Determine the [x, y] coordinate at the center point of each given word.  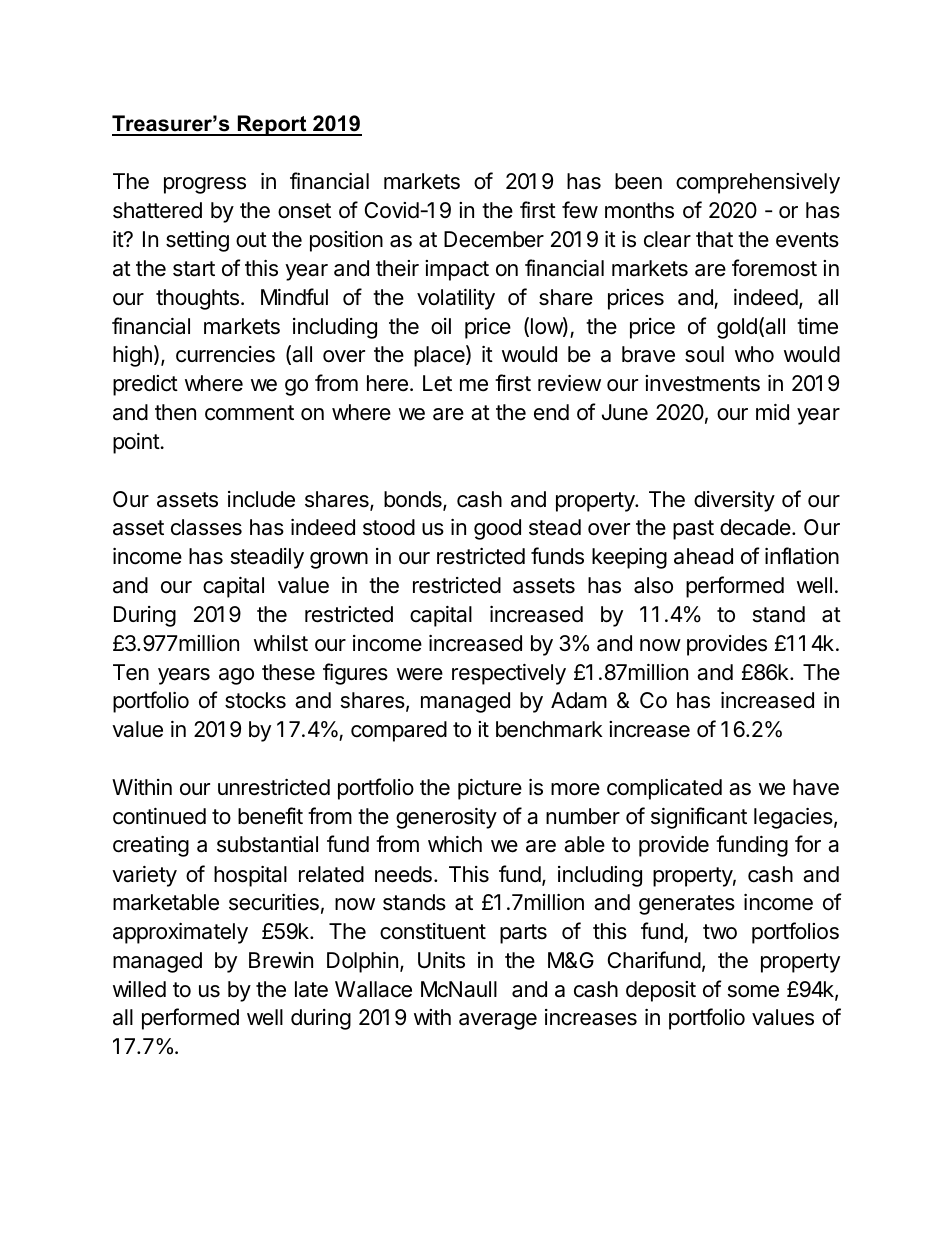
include [261, 499]
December [494, 239]
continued [159, 816]
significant [699, 818]
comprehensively [758, 183]
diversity [734, 501]
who [754, 354]
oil [441, 326]
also [653, 585]
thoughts [197, 299]
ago [236, 676]
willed [139, 989]
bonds [414, 500]
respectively [509, 674]
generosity [446, 818]
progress [205, 185]
